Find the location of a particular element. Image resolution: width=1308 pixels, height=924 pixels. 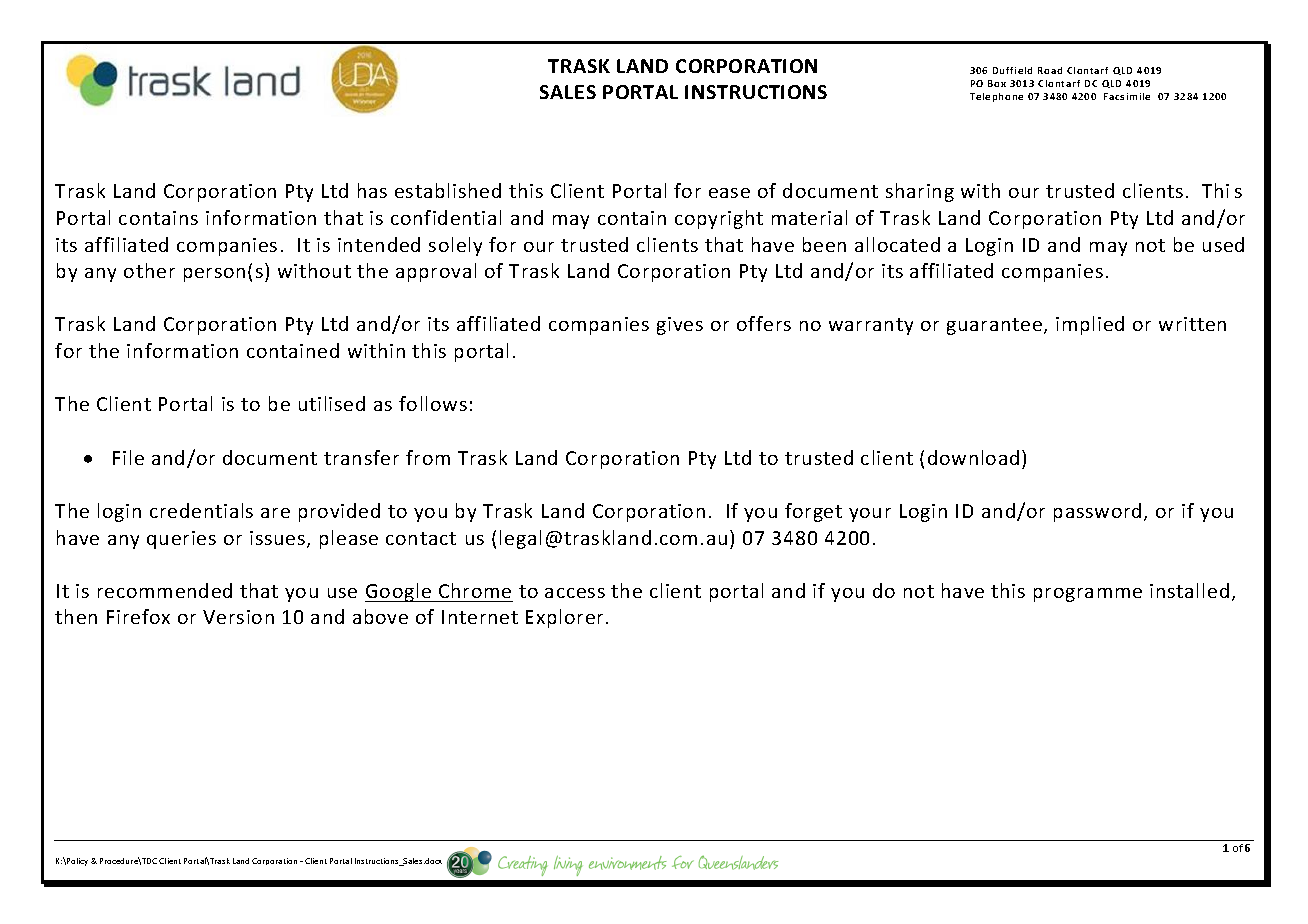

has is located at coordinates (372, 190).
